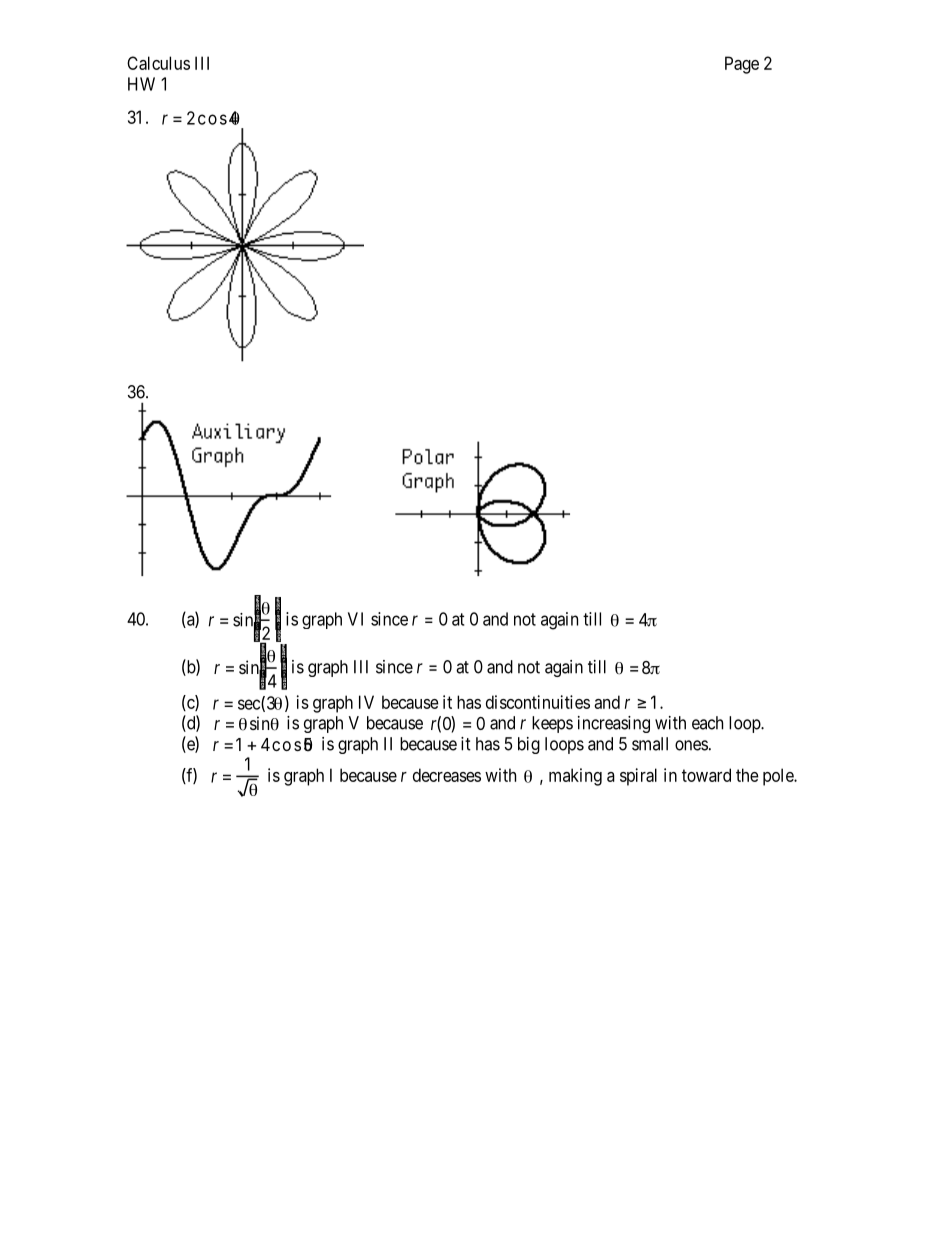 The image size is (952, 1233). I want to click on Calculus, so click(158, 63).
